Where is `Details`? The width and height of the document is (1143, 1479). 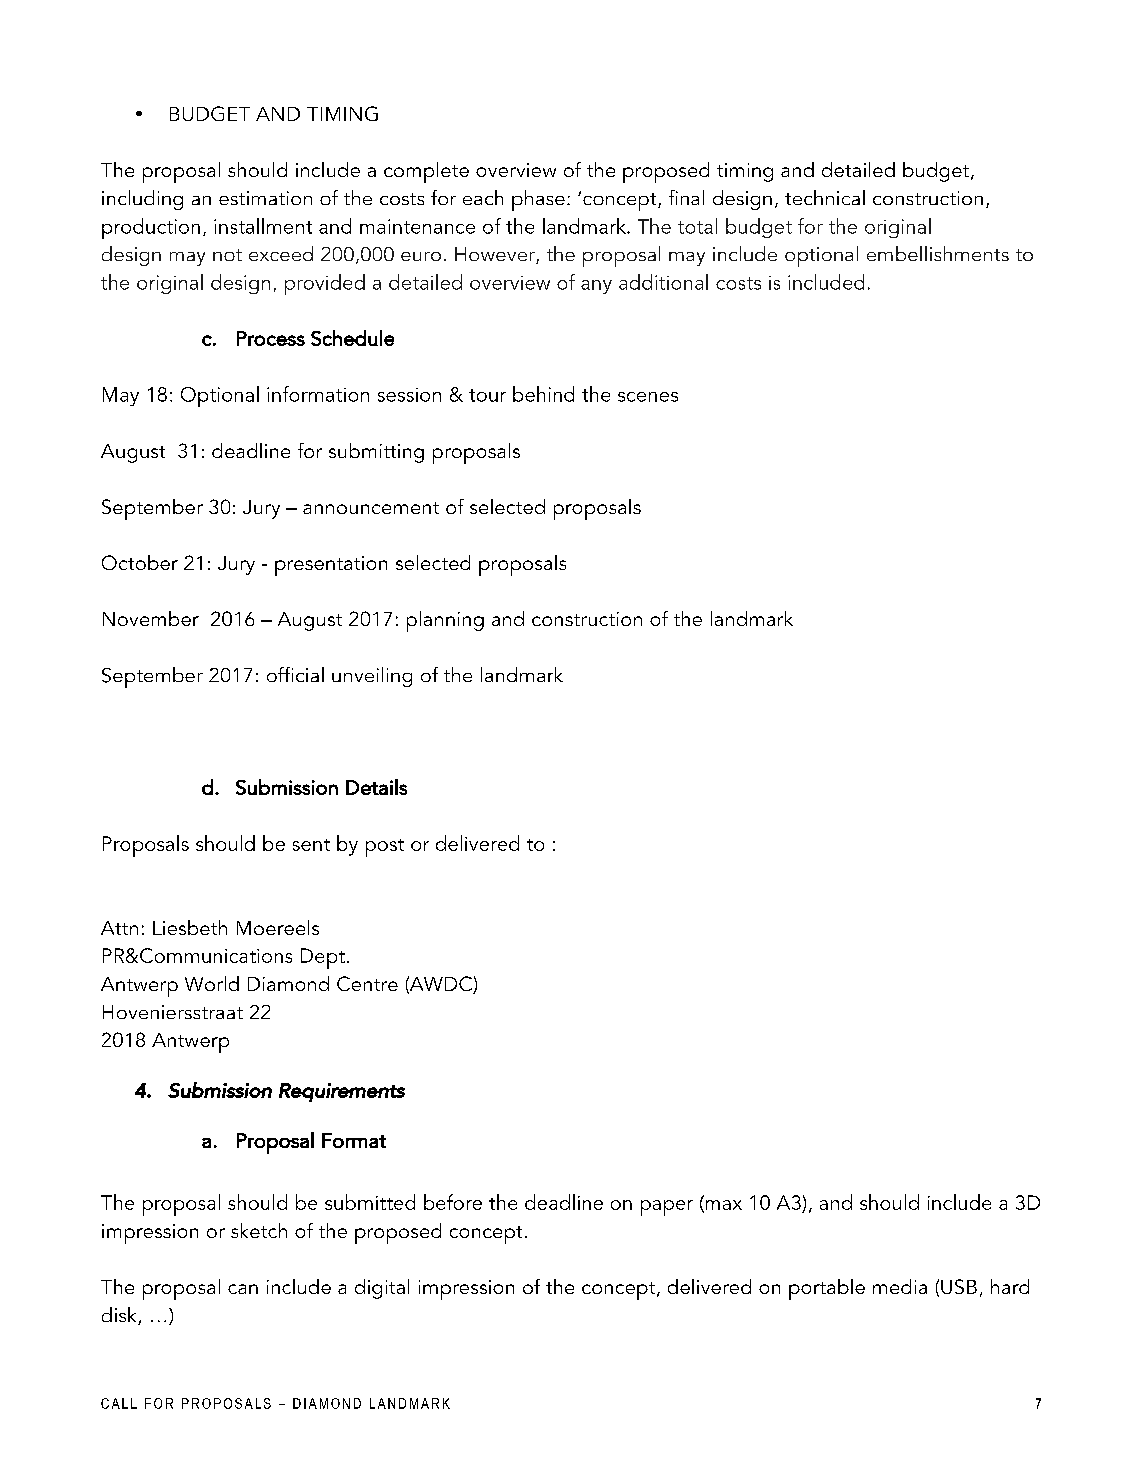
Details is located at coordinates (376, 787).
